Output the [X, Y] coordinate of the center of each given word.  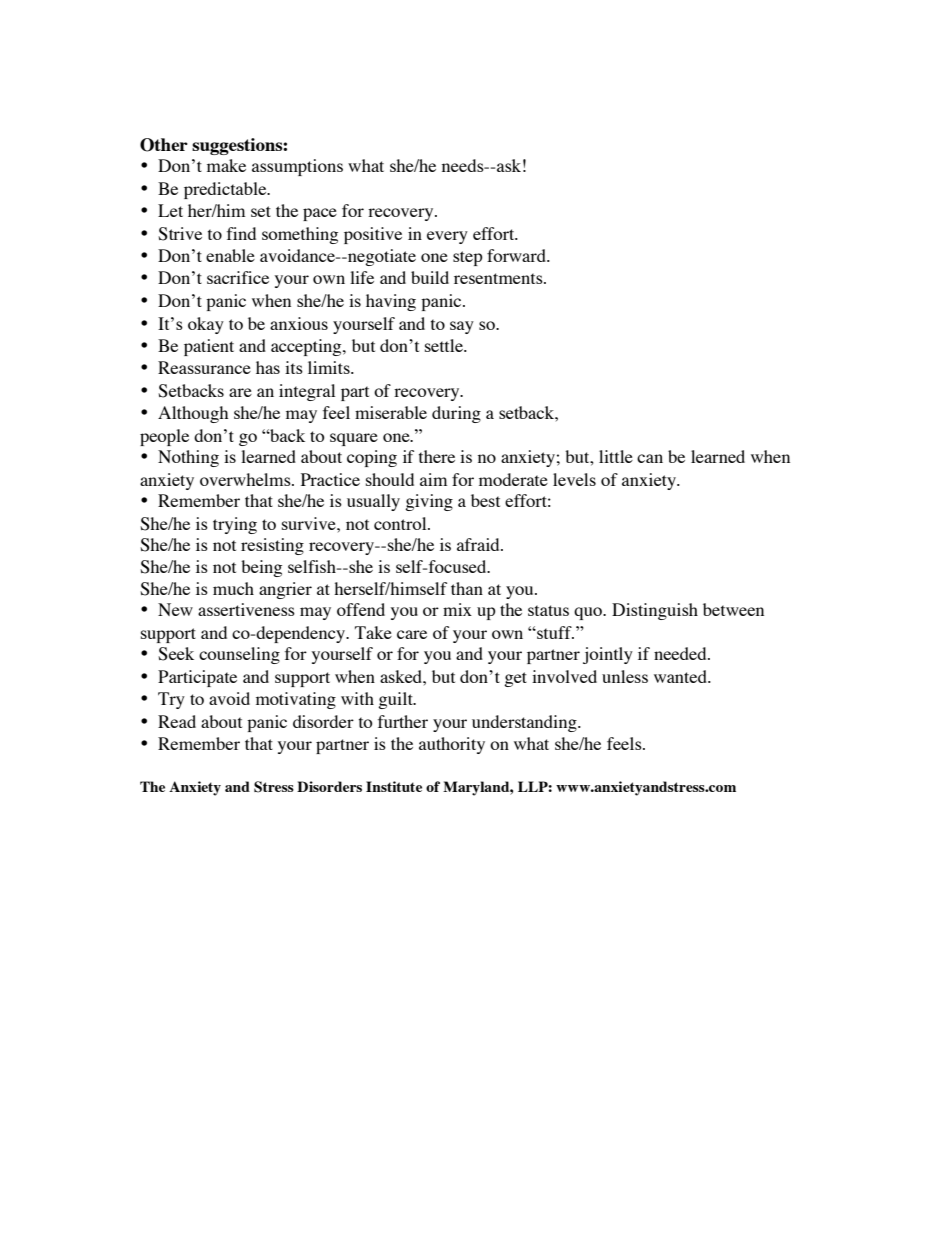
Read [177, 721]
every [447, 237]
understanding [525, 723]
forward [517, 255]
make [226, 165]
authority [452, 745]
